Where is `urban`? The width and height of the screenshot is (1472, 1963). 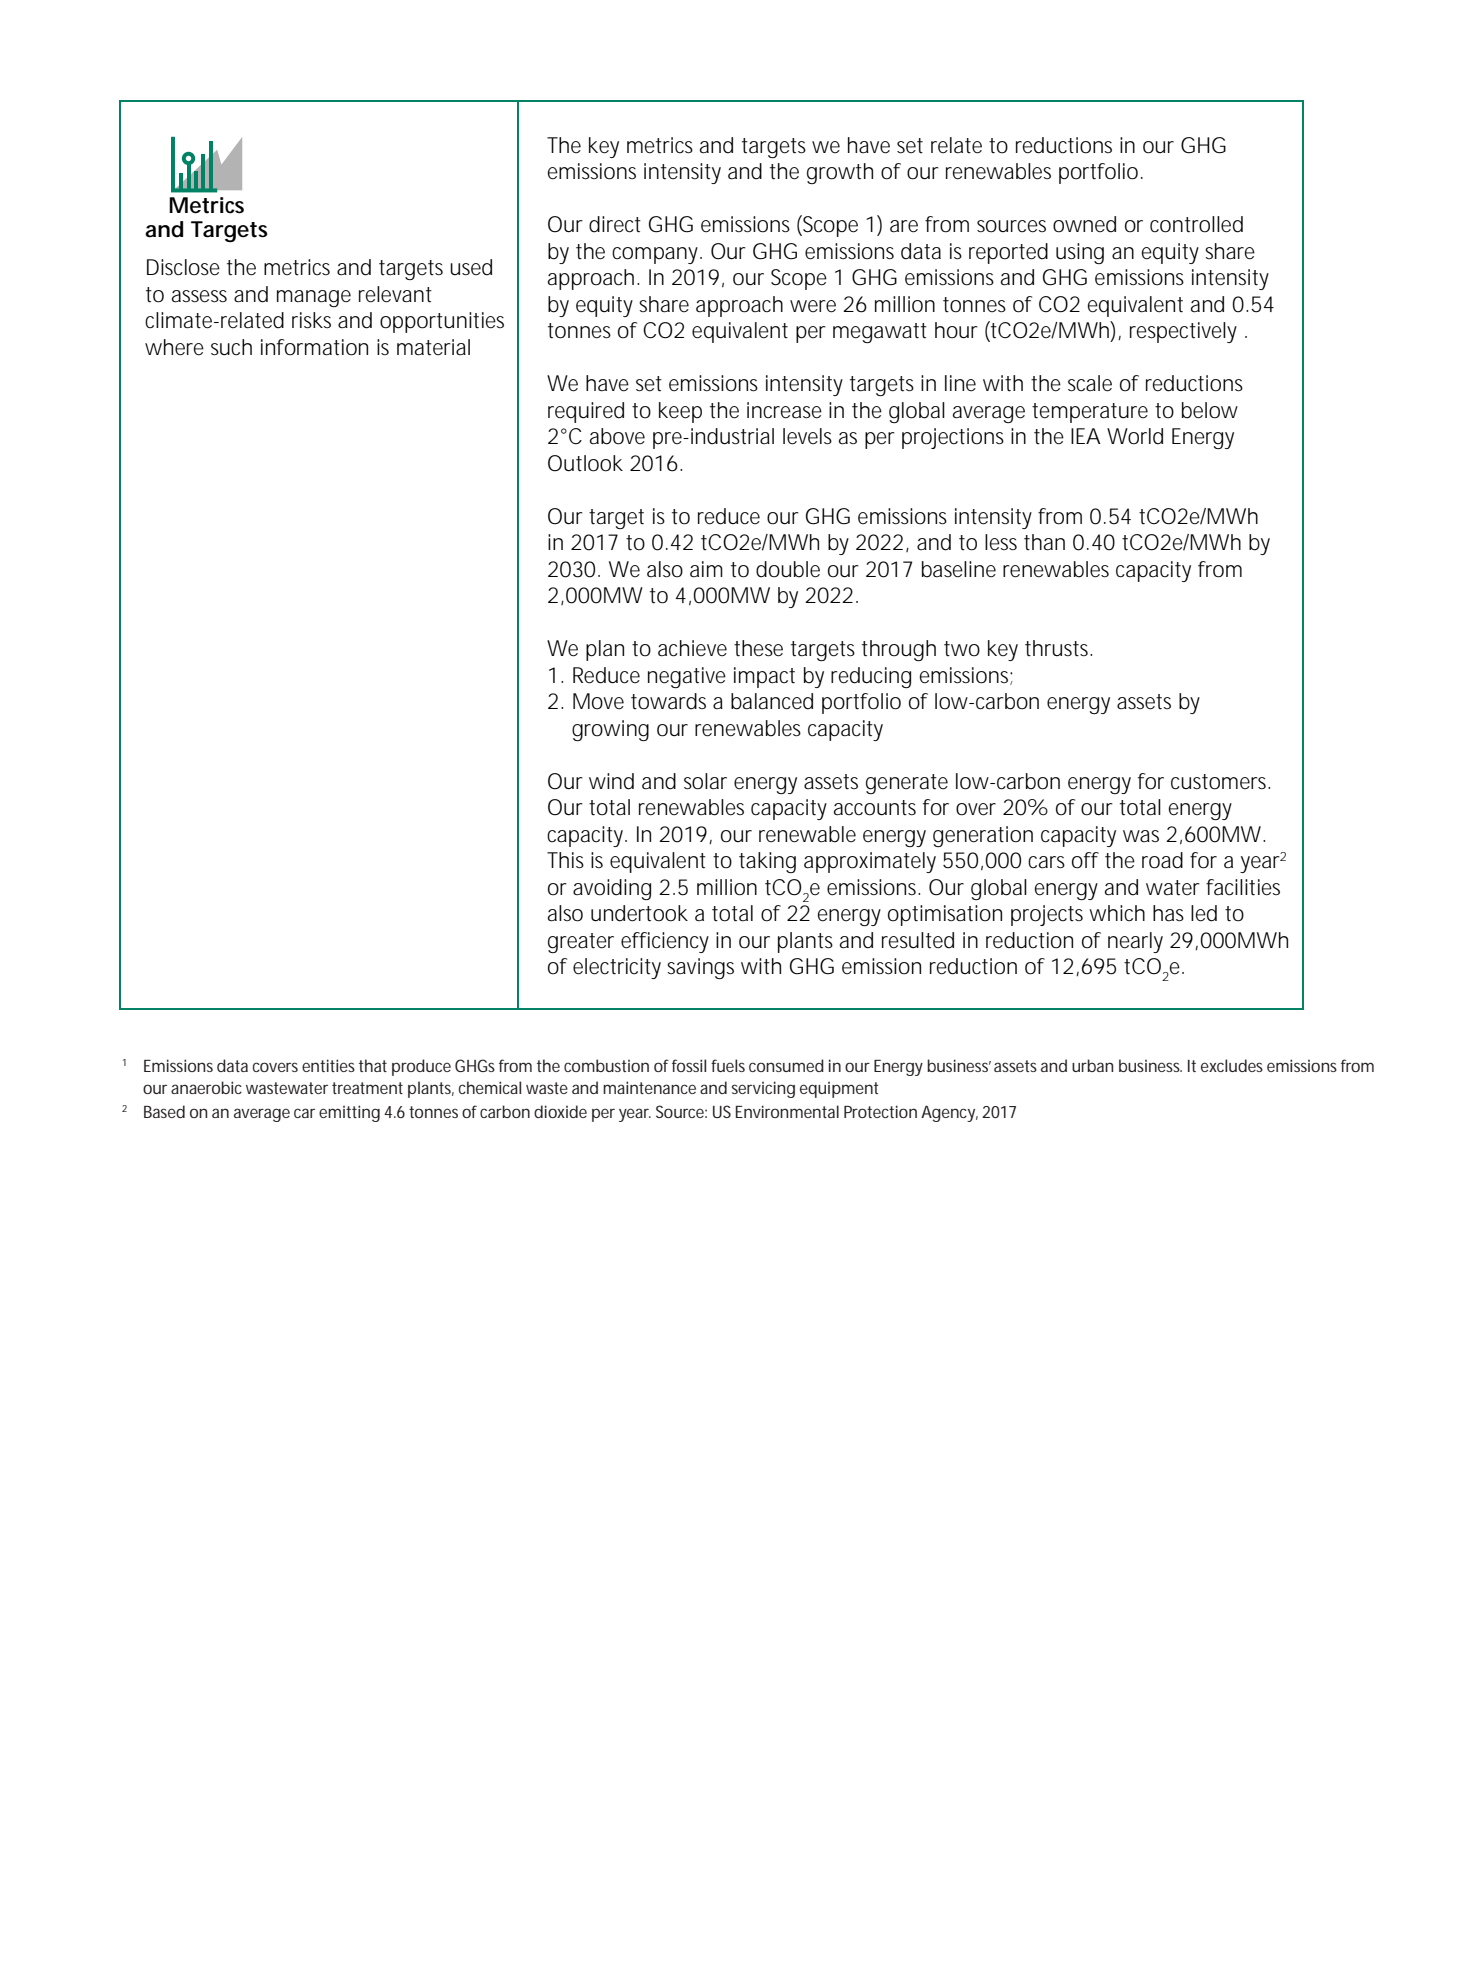 urban is located at coordinates (1092, 1065).
